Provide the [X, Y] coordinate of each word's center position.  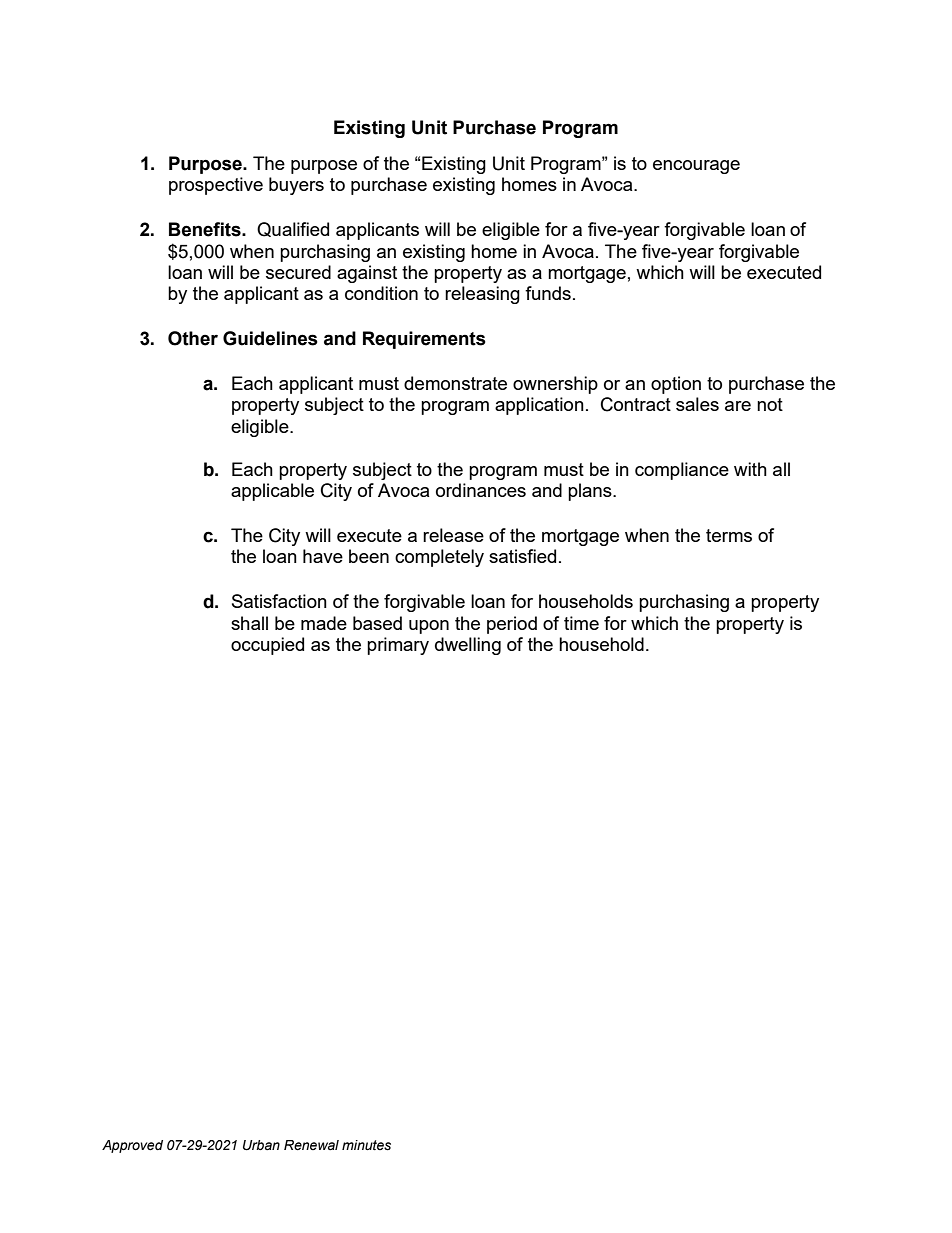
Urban [261, 1145]
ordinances [481, 490]
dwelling [468, 646]
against [367, 274]
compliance [682, 471]
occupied [267, 646]
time [581, 623]
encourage [696, 167]
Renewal [311, 1145]
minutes [366, 1145]
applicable [272, 492]
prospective [216, 186]
